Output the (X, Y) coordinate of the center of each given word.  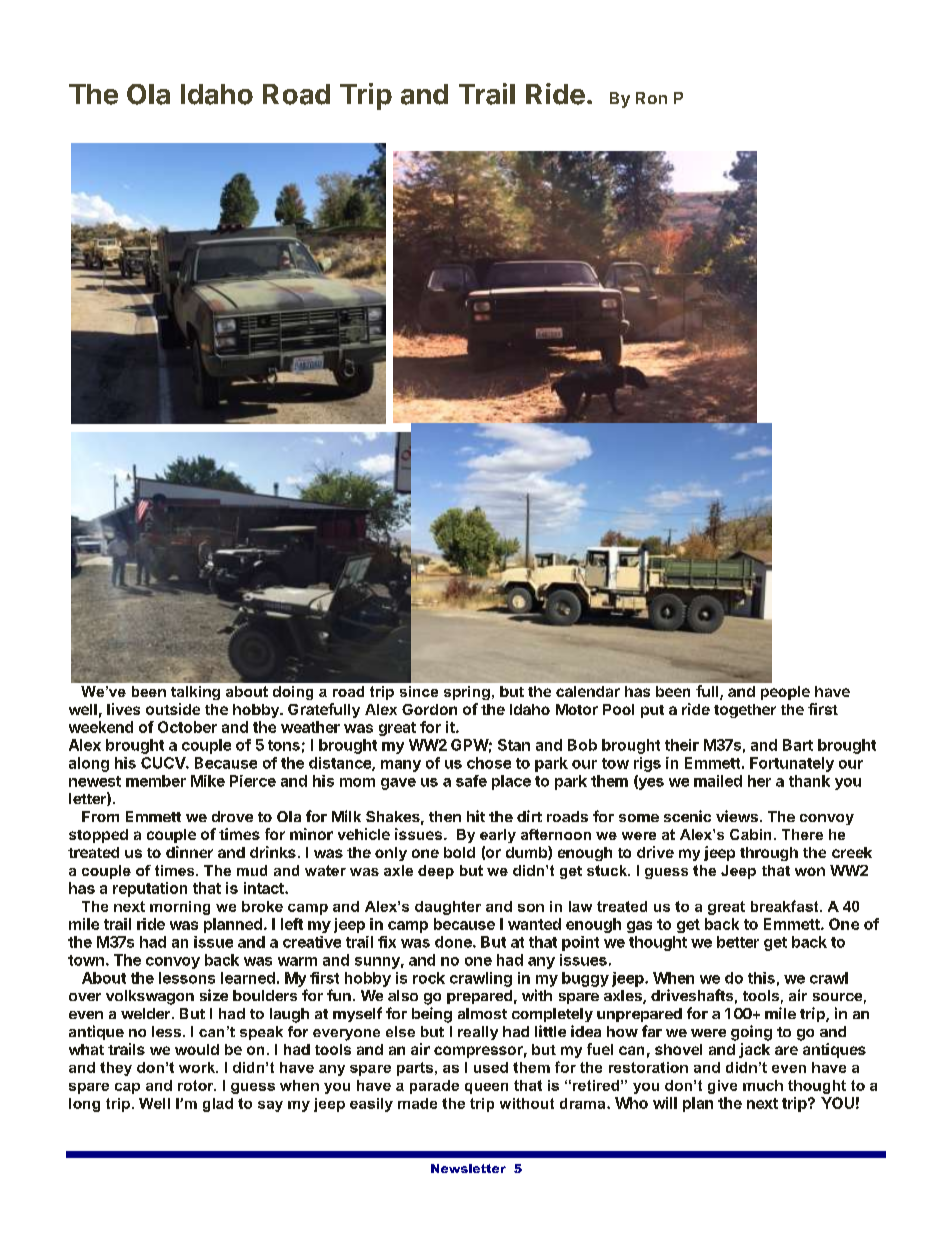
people (785, 693)
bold (459, 852)
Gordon (429, 709)
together (745, 711)
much (763, 1085)
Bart (798, 745)
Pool (618, 709)
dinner (189, 852)
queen (486, 1088)
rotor (197, 1085)
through (769, 854)
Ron (651, 98)
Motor (577, 709)
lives (123, 709)
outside (173, 709)
